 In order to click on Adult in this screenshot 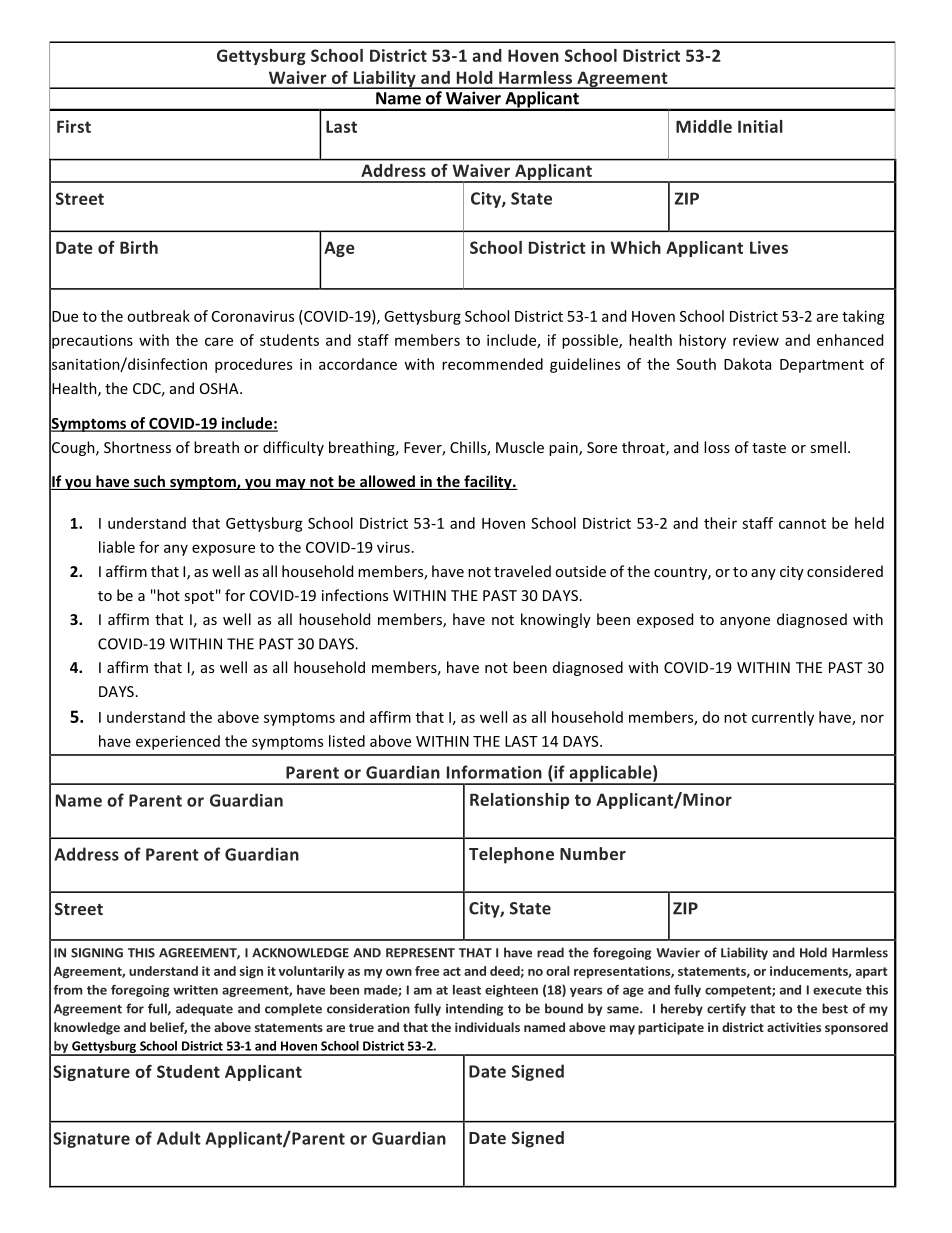, I will do `click(179, 1138)`.
